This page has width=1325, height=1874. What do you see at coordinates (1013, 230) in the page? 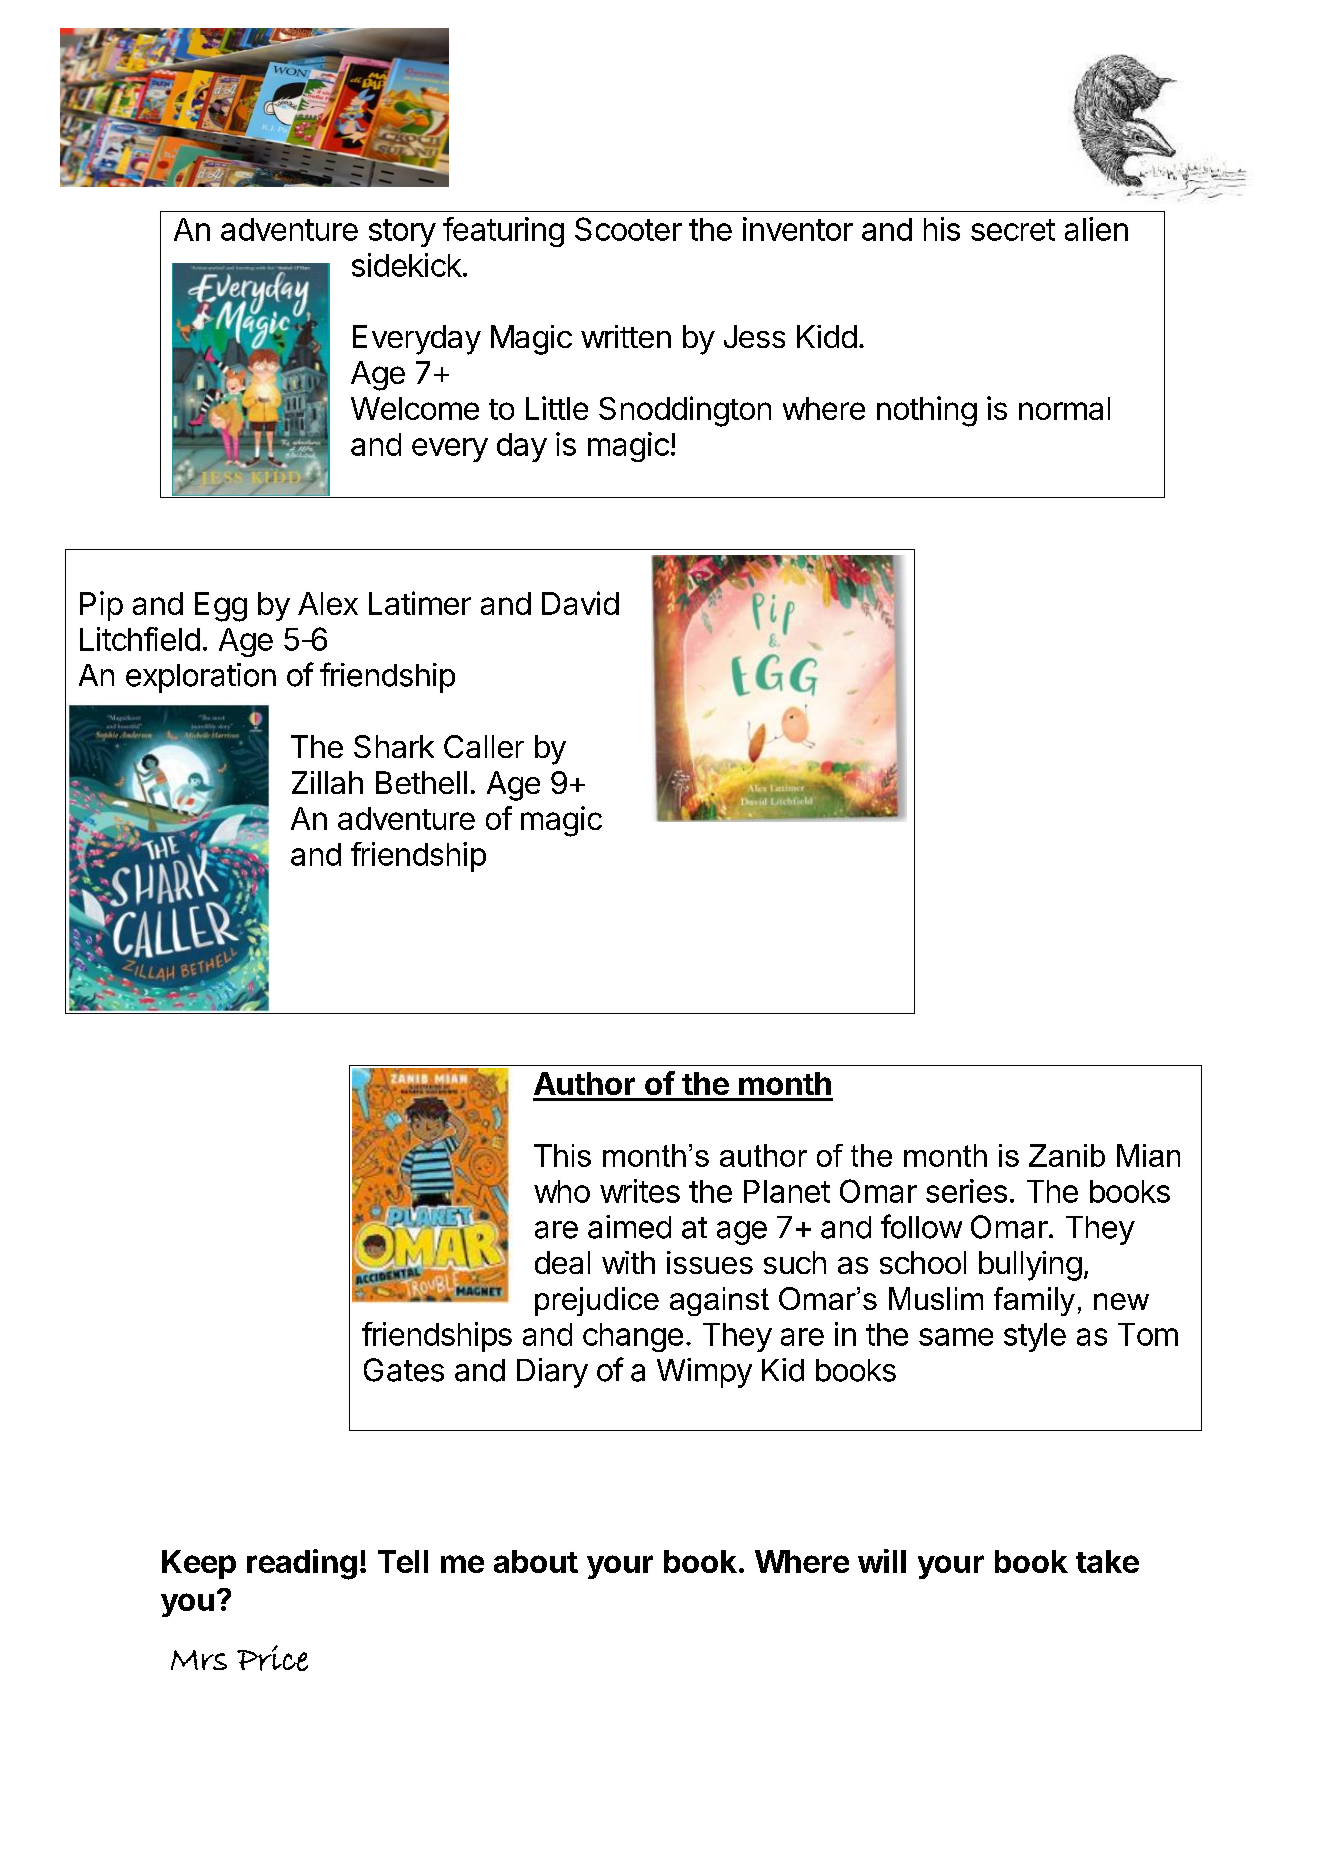
I see `secret` at bounding box center [1013, 230].
